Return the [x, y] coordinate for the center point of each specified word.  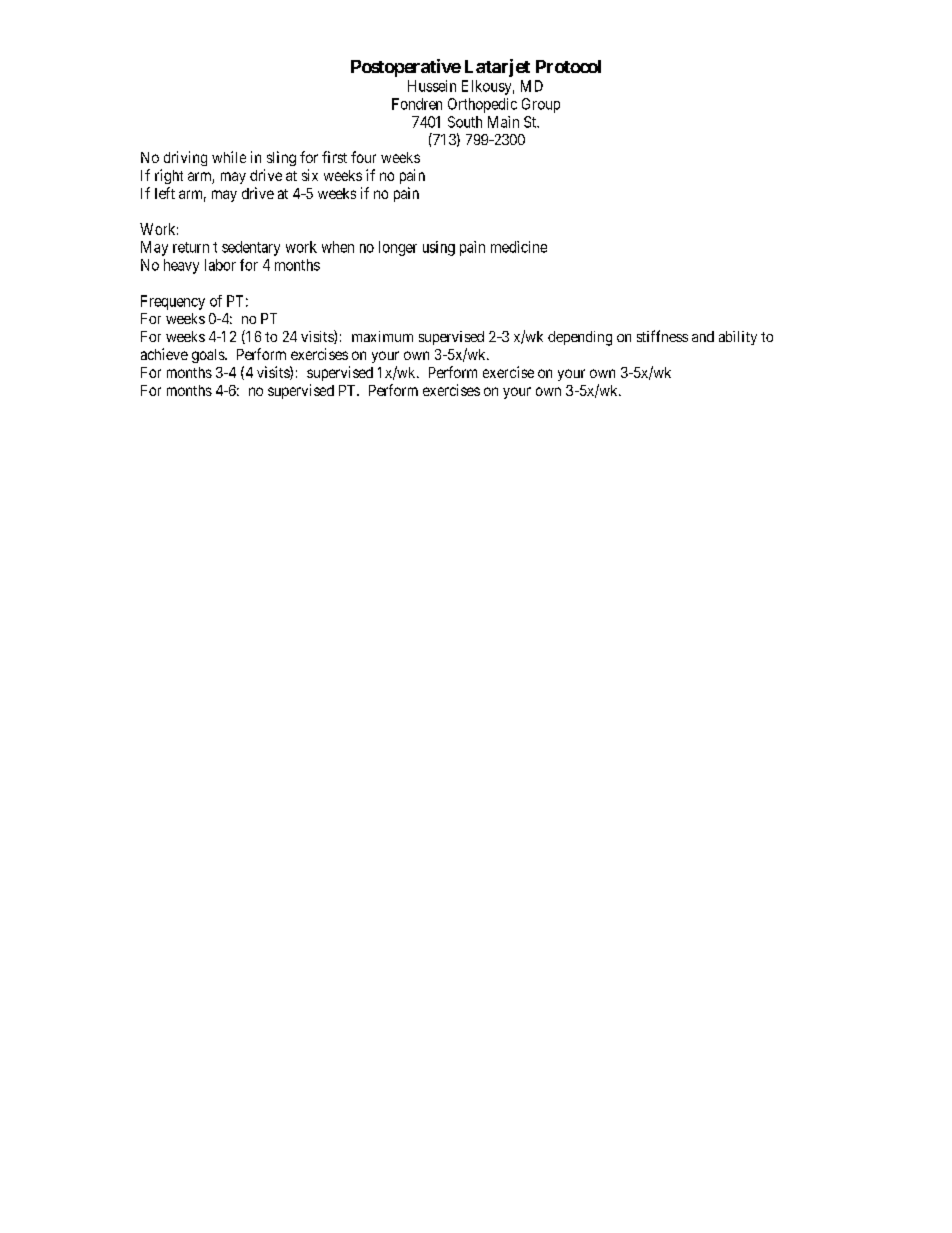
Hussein [432, 86]
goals [209, 356]
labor [220, 265]
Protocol [568, 66]
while [229, 157]
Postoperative [406, 68]
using [439, 248]
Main [503, 122]
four [363, 157]
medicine [519, 247]
